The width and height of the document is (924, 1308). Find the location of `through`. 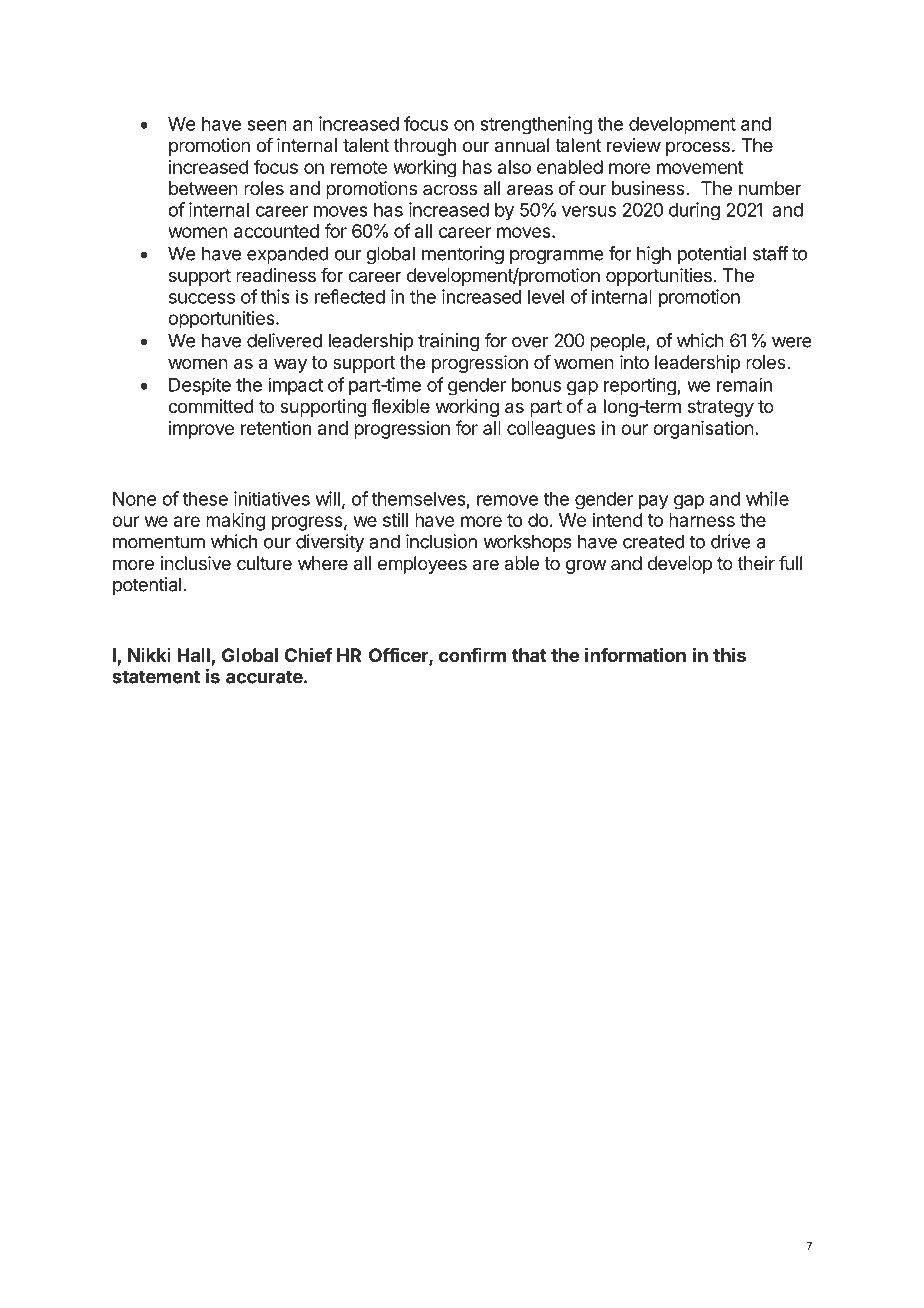

through is located at coordinates (425, 147).
